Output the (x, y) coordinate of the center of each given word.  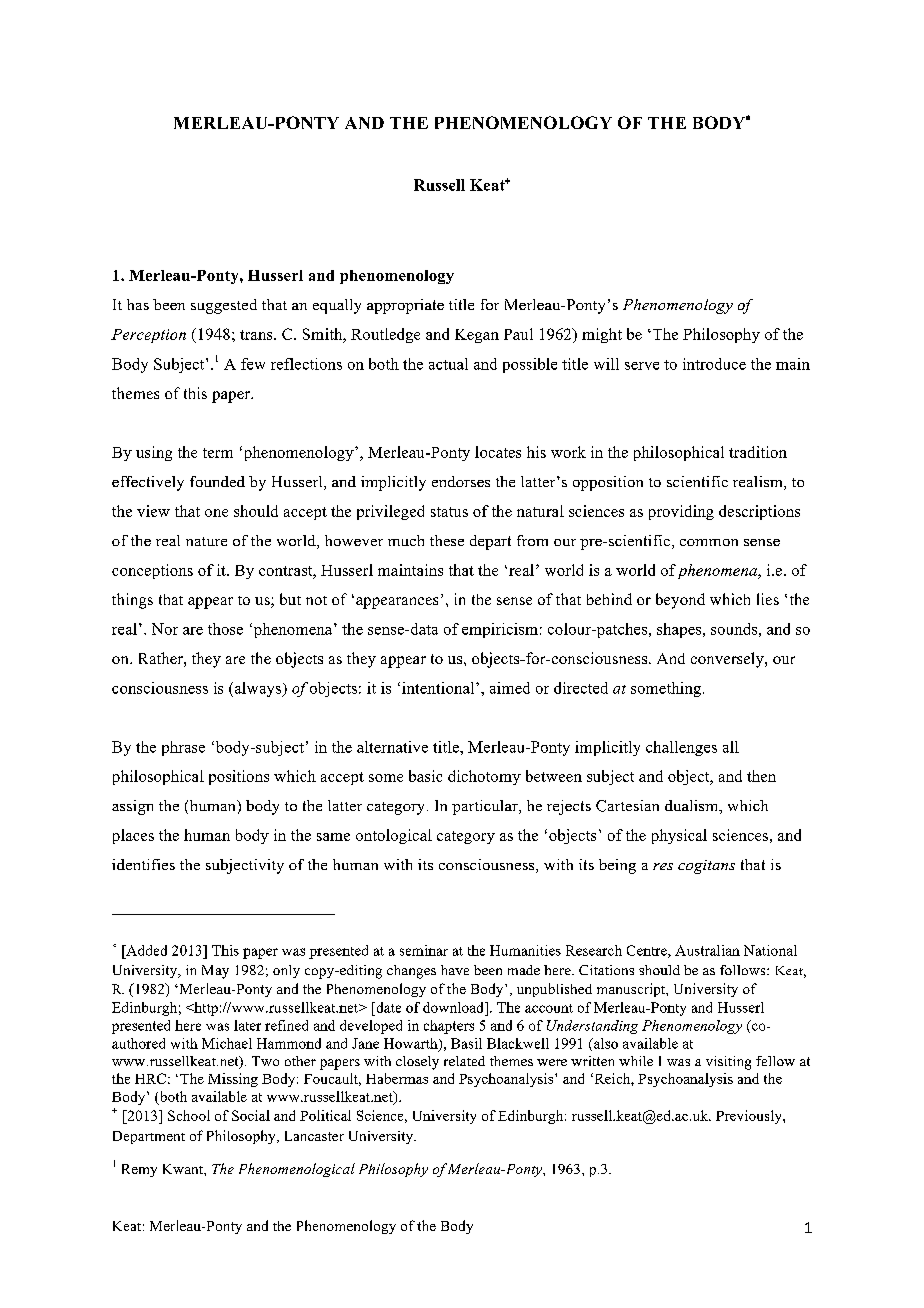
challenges (681, 748)
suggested (224, 306)
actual (448, 364)
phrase (183, 748)
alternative (392, 747)
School (189, 1115)
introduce (714, 364)
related (464, 1061)
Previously (750, 1117)
